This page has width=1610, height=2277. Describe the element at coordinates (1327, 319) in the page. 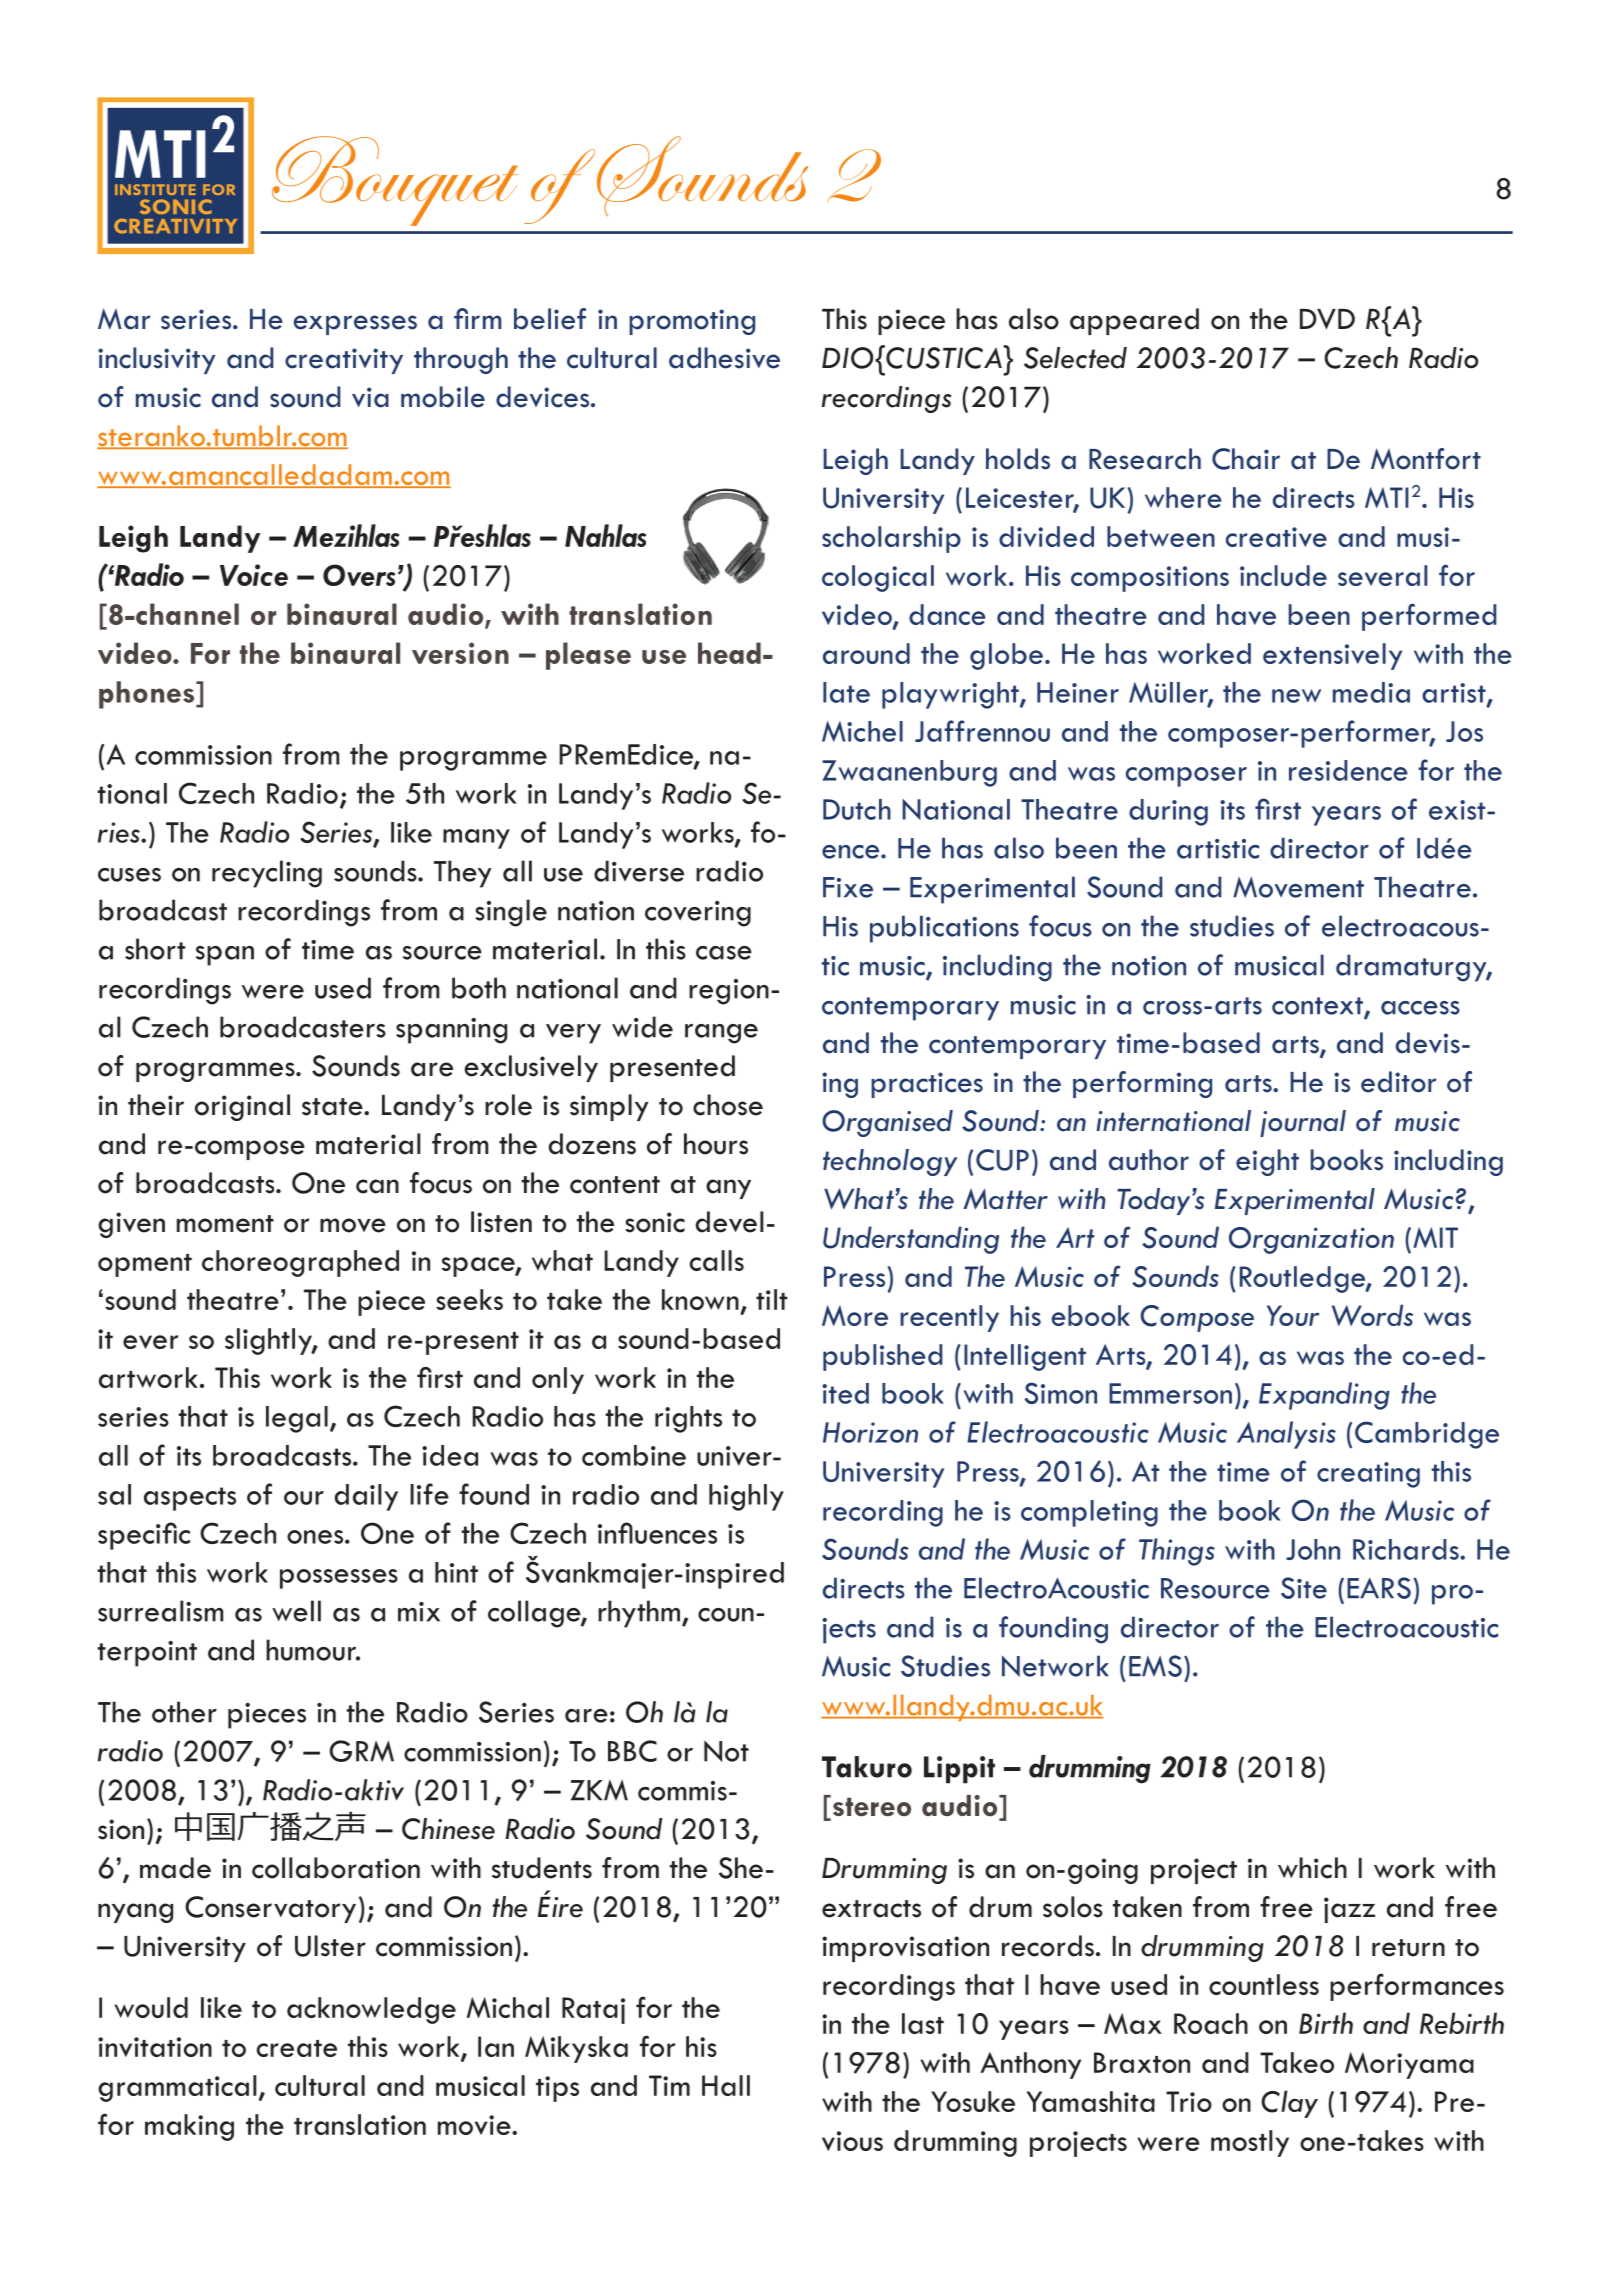

I see `DVD` at that location.
